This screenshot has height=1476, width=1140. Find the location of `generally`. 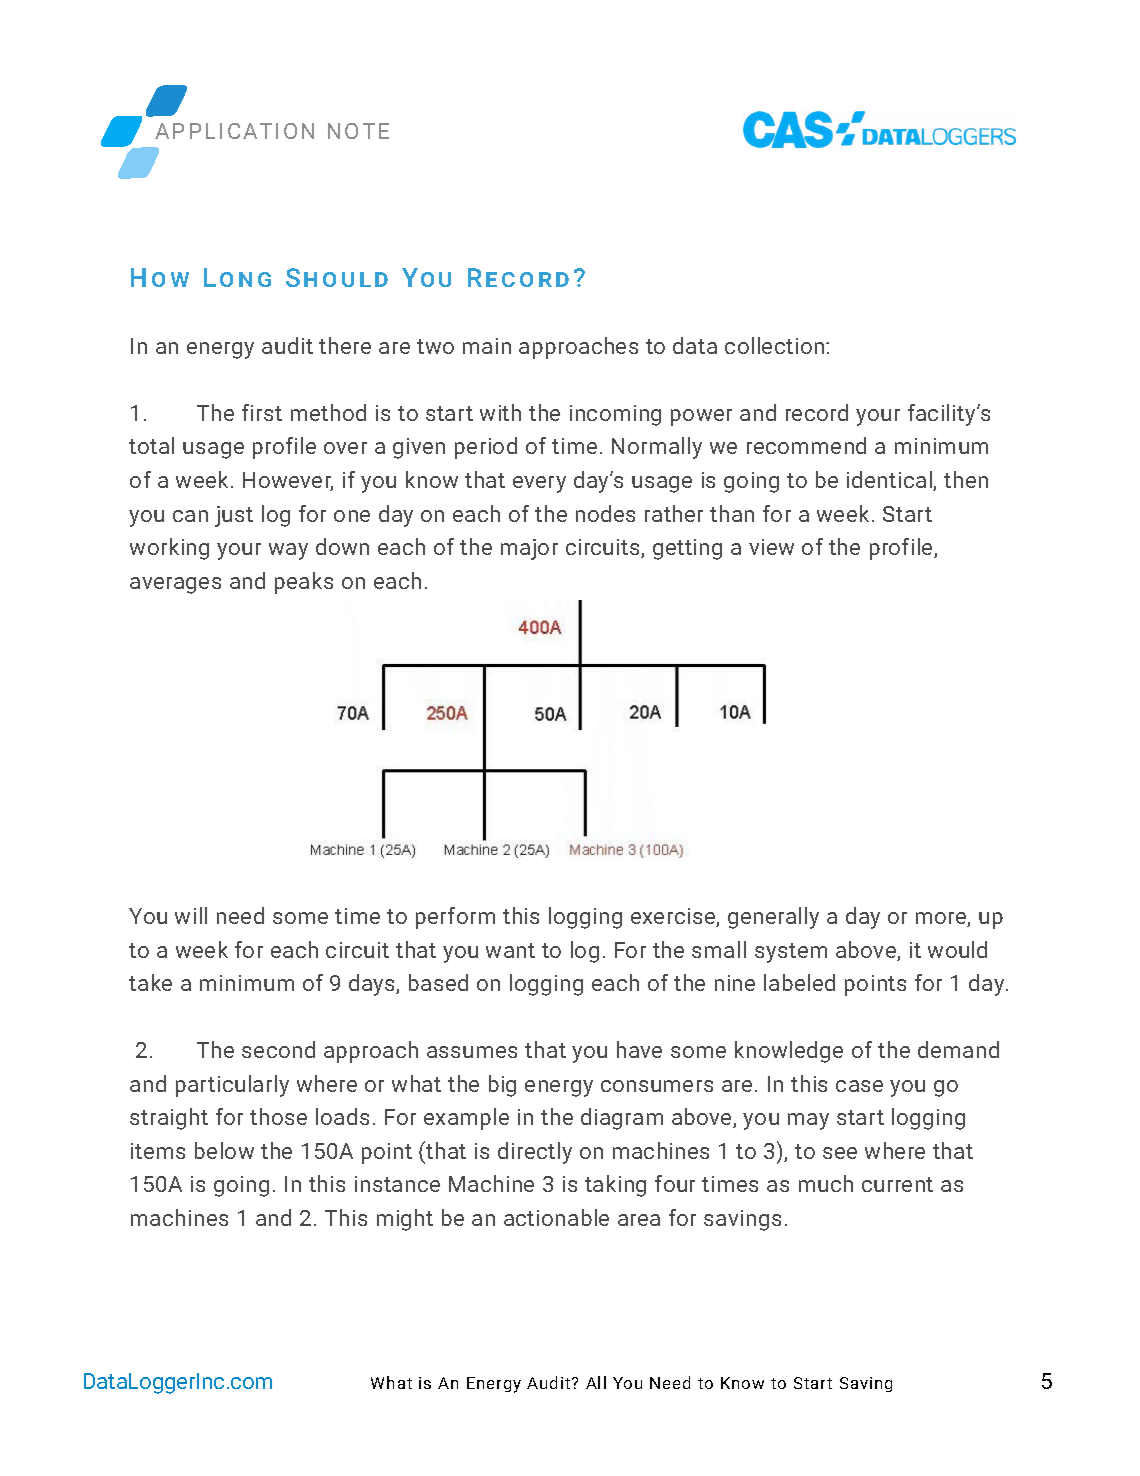

generally is located at coordinates (773, 918).
